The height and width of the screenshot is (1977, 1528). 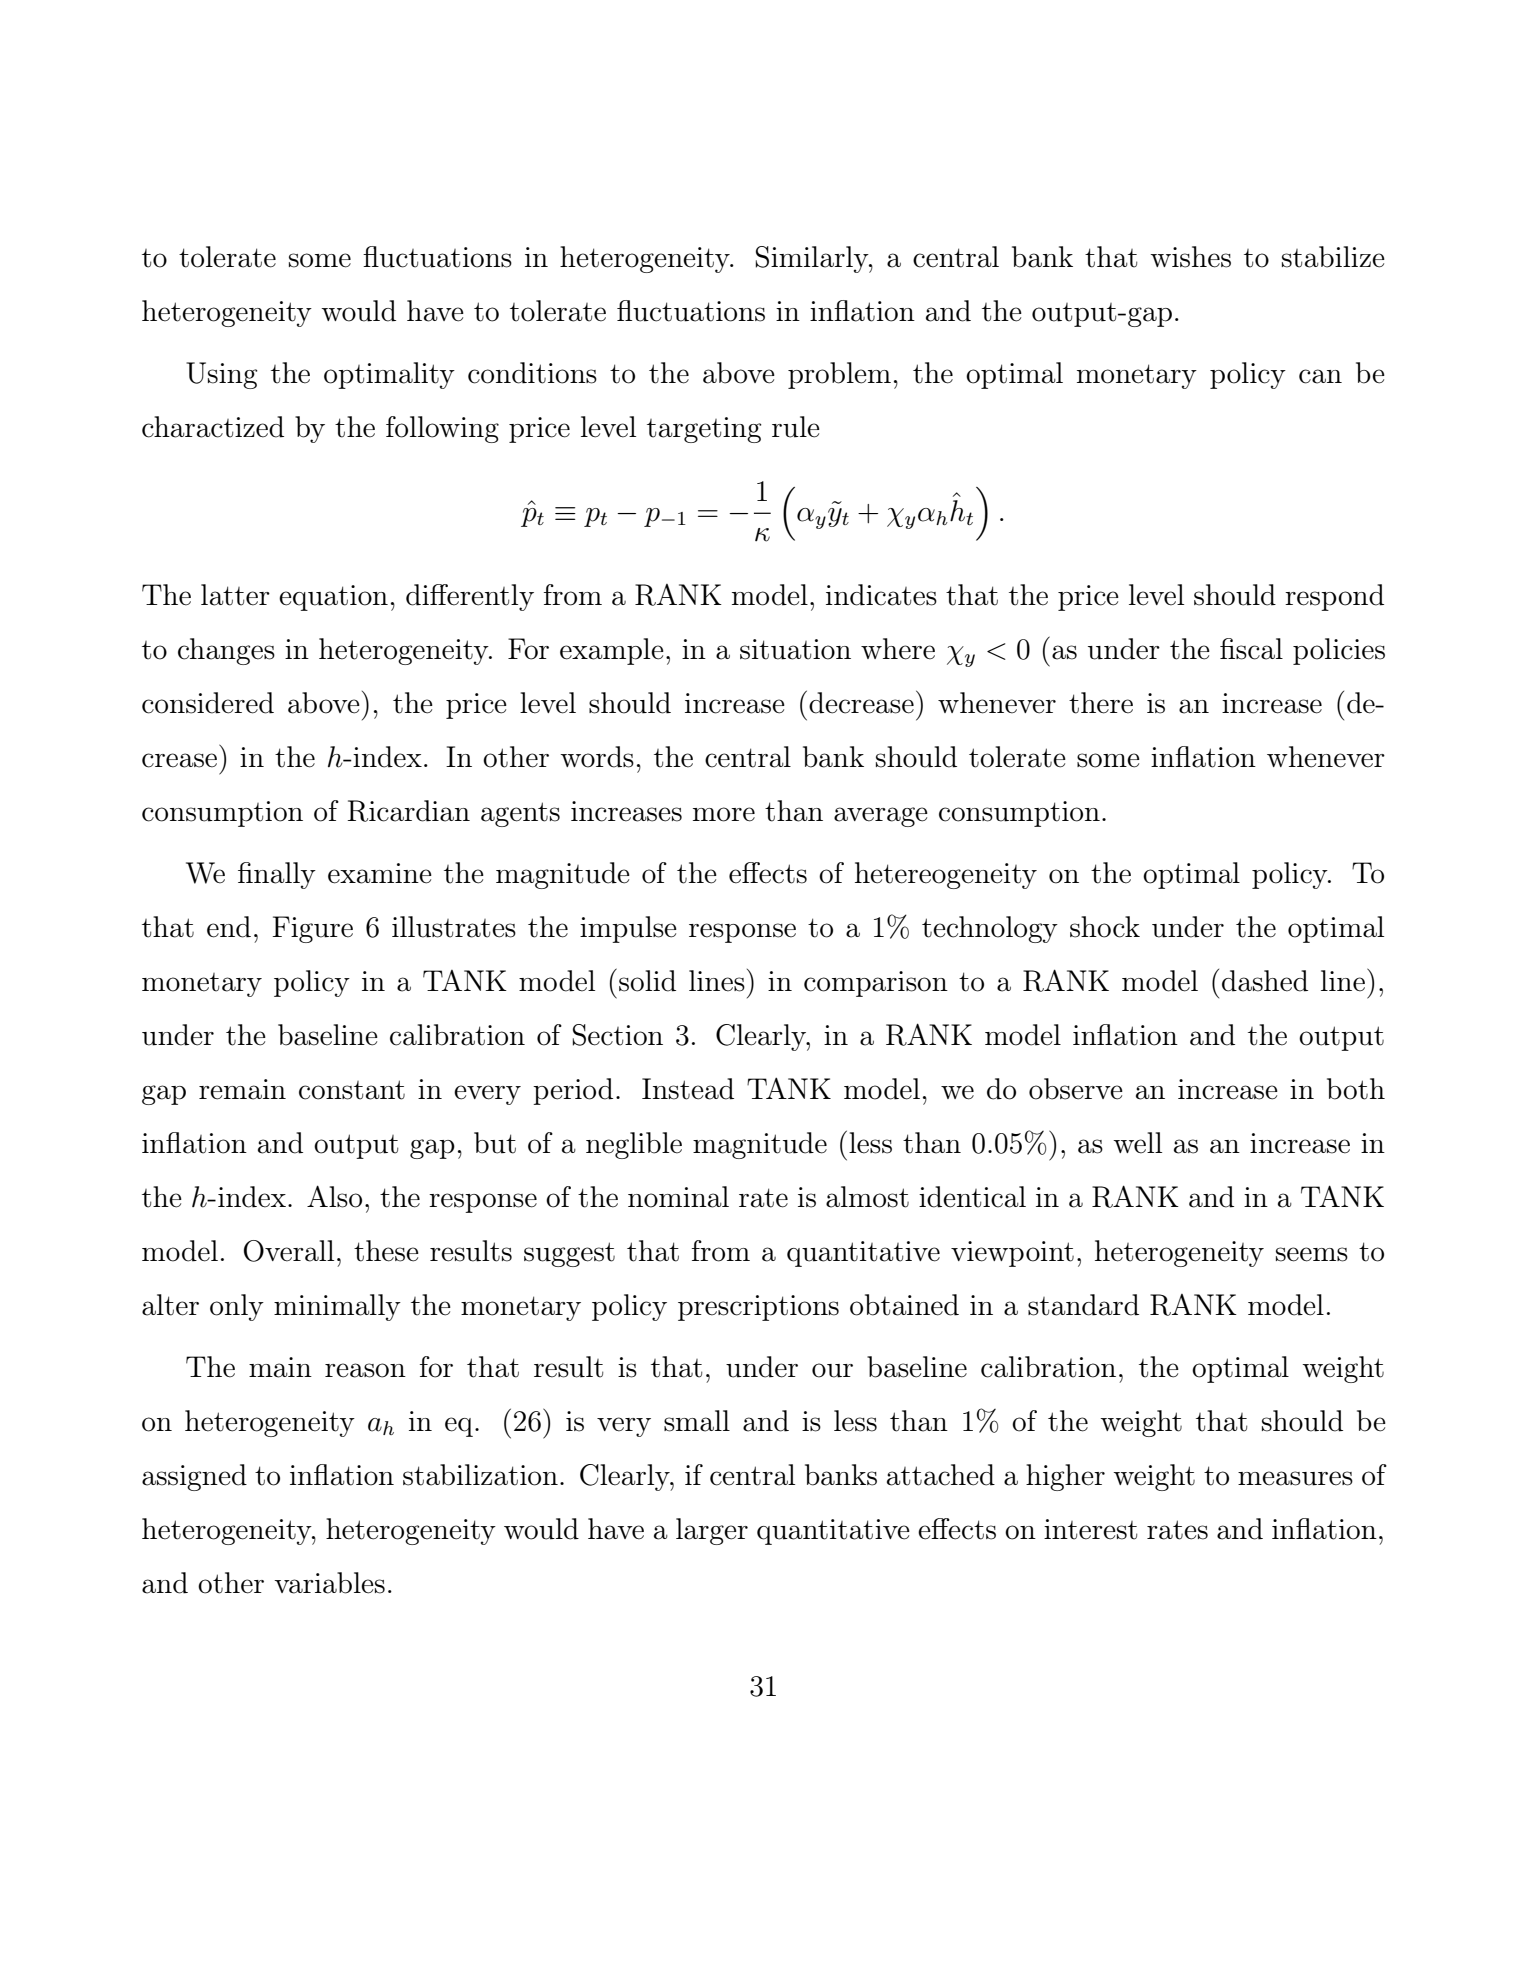 What do you see at coordinates (333, 598) in the screenshot?
I see `equation` at bounding box center [333, 598].
